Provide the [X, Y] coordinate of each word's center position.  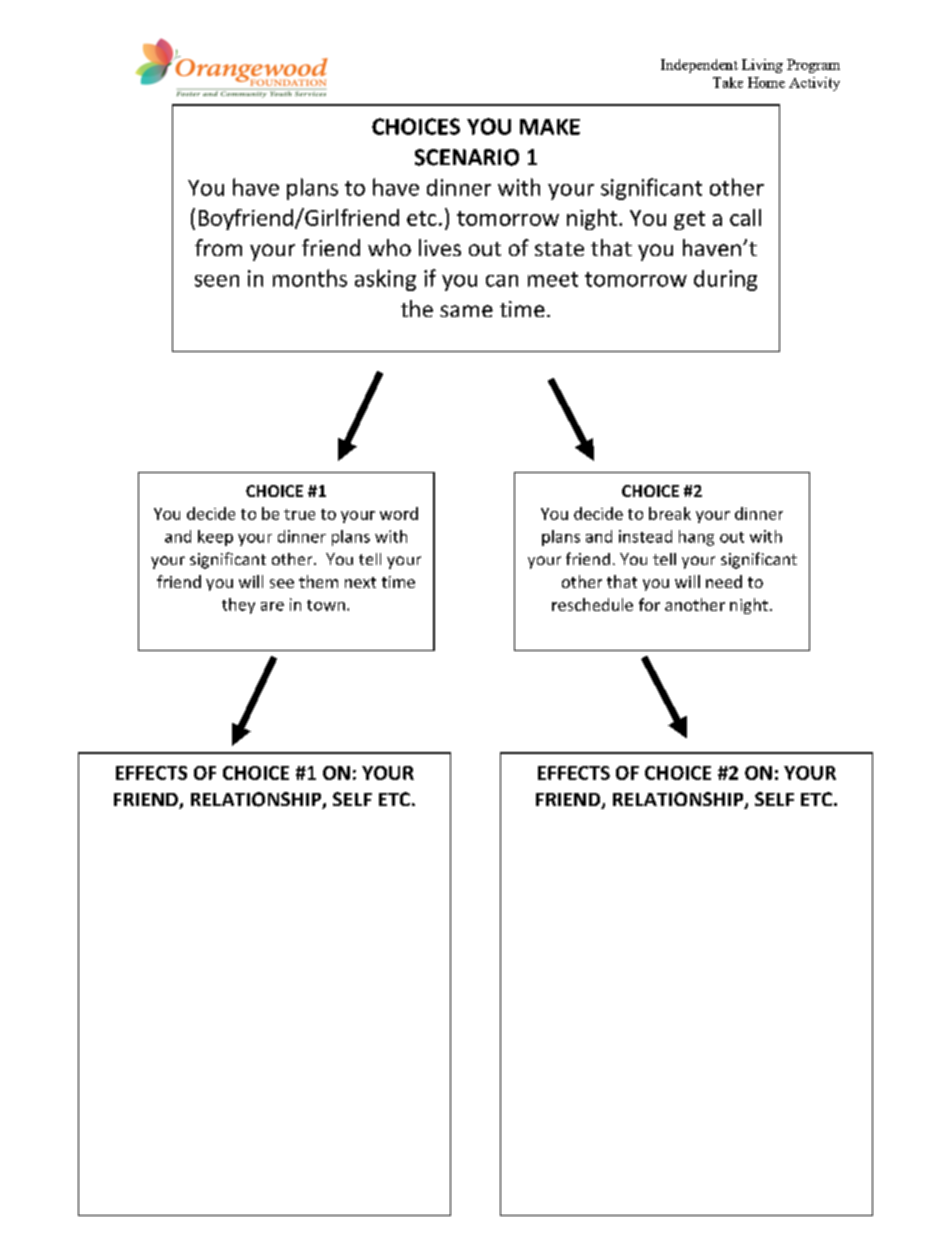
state [559, 249]
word [399, 513]
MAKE [550, 127]
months [310, 278]
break [670, 513]
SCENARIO [467, 157]
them [318, 581]
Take [728, 82]
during [725, 280]
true [299, 514]
